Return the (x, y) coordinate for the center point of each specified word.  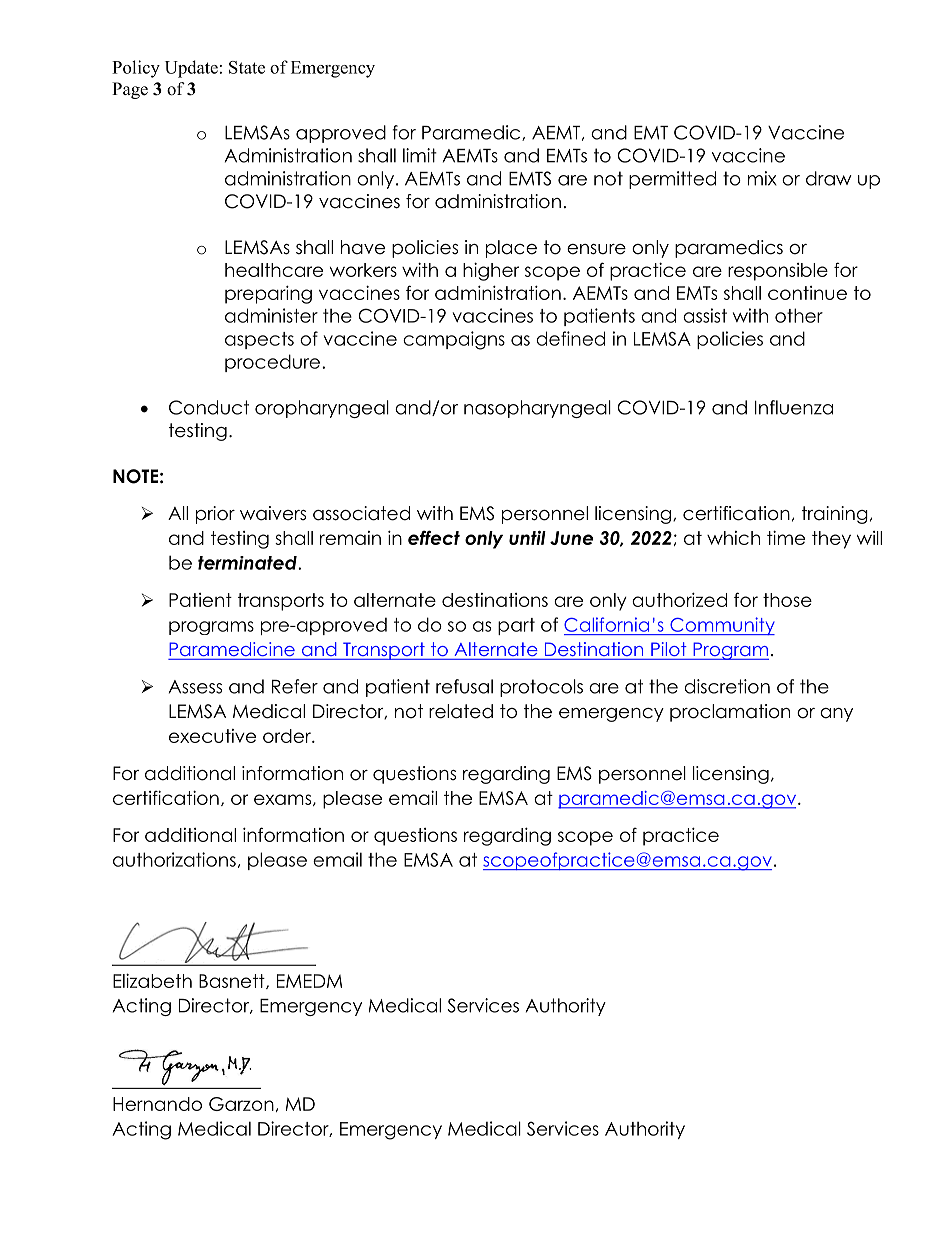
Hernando (157, 1104)
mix (762, 178)
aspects (259, 340)
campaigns (454, 340)
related (461, 711)
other (799, 315)
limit (420, 155)
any (836, 715)
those (787, 600)
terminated (248, 563)
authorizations (174, 859)
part (516, 626)
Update (191, 69)
